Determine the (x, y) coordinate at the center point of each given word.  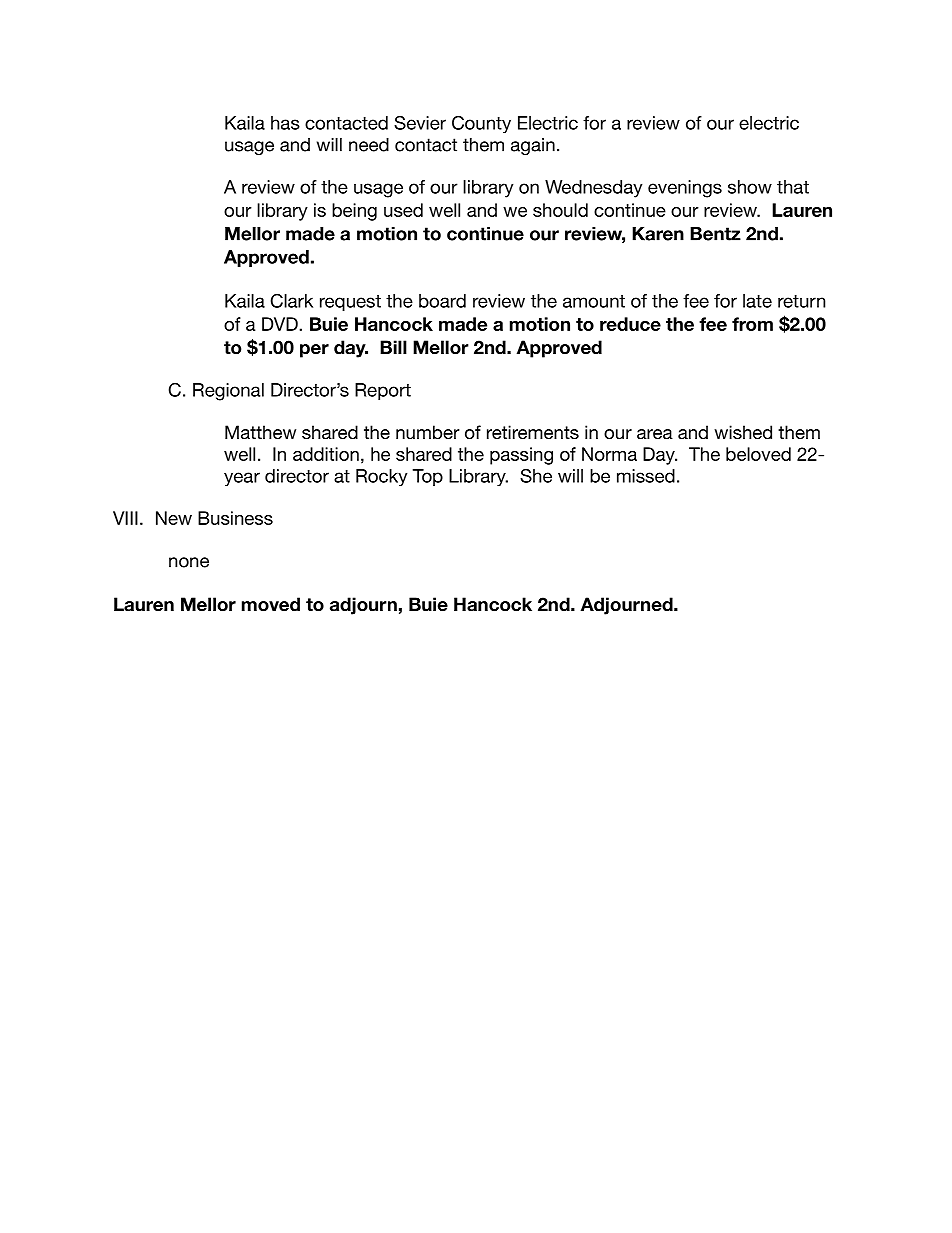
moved (271, 604)
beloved (758, 454)
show (750, 187)
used (403, 210)
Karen (658, 234)
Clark (292, 301)
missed (646, 476)
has (285, 123)
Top (428, 477)
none (189, 562)
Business (235, 518)
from (752, 324)
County (481, 124)
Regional (228, 392)
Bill (393, 347)
